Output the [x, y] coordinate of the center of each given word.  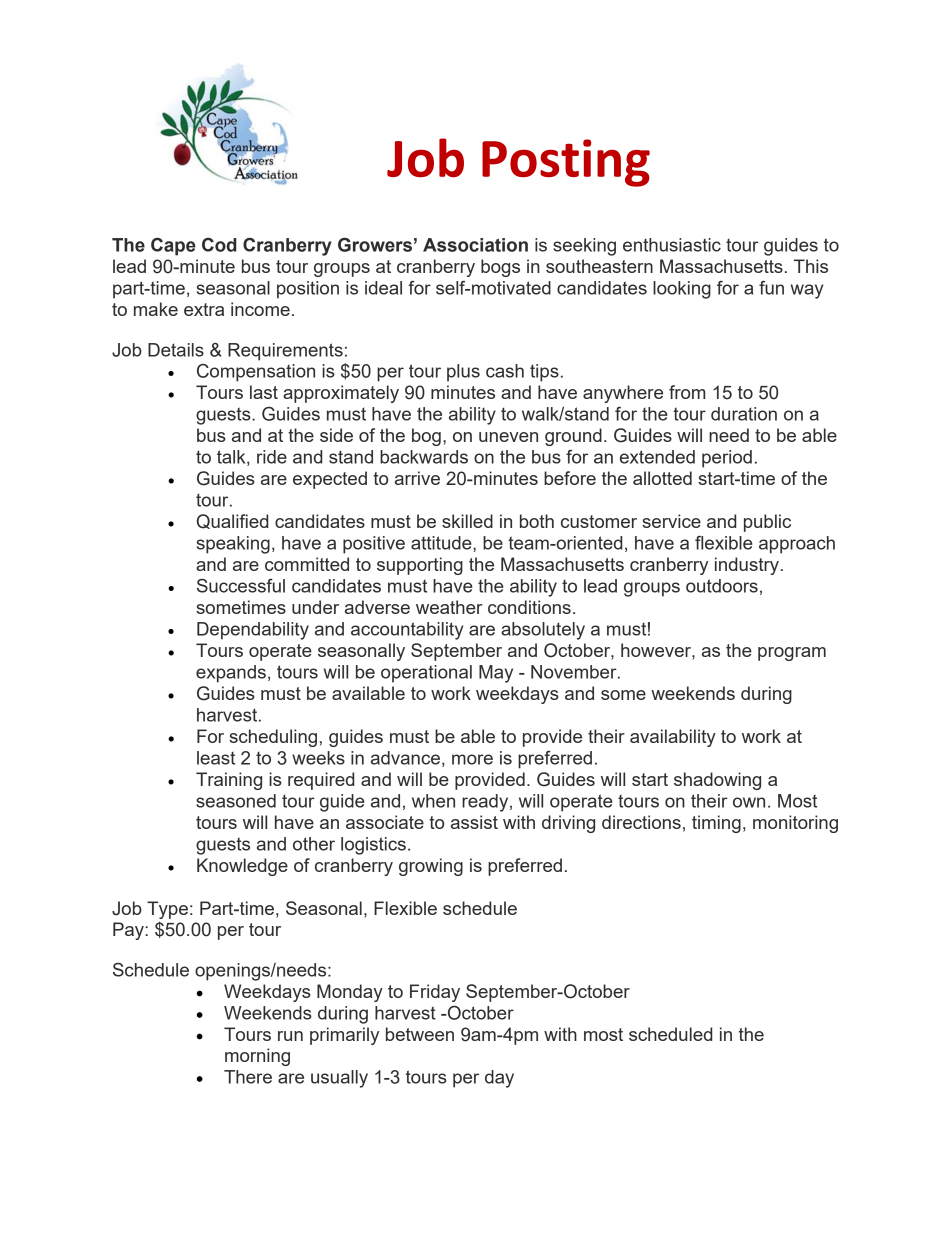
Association [475, 245]
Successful [241, 586]
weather [449, 607]
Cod [219, 245]
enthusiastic [672, 245]
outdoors [722, 586]
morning [257, 1057]
